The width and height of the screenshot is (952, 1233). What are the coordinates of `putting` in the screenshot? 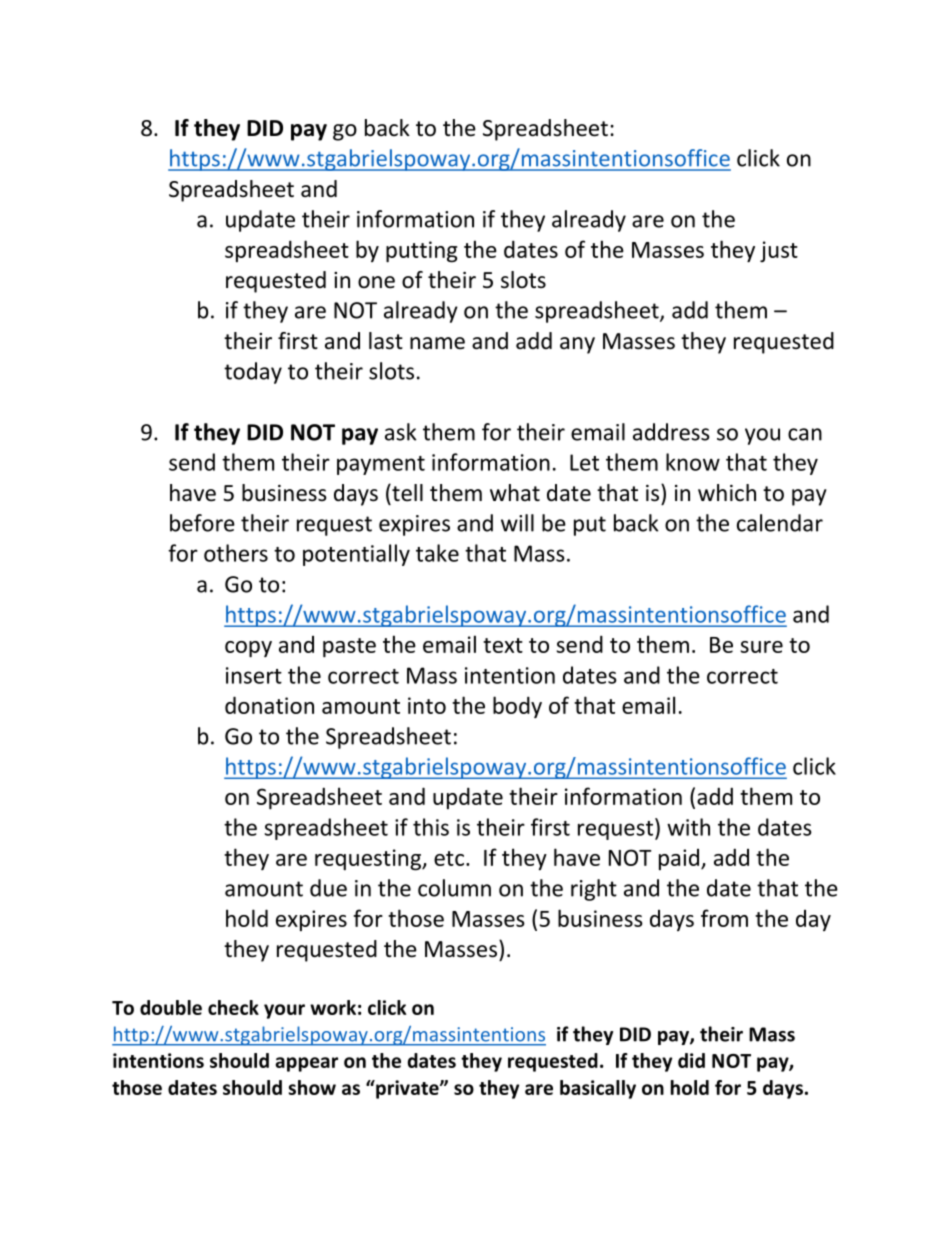 It's located at (421, 252).
